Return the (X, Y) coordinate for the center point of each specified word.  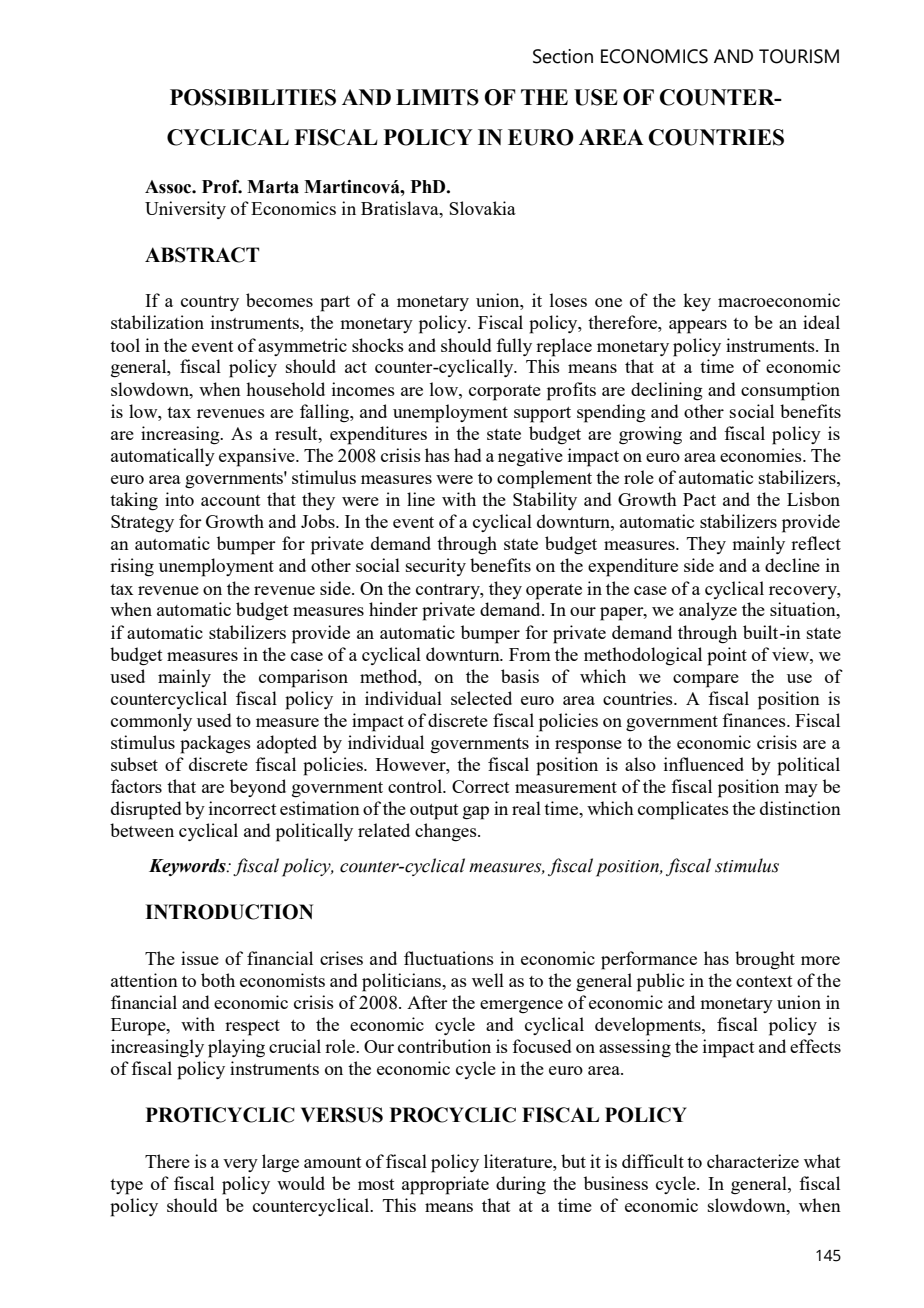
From (530, 654)
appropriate (445, 1185)
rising (132, 567)
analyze (708, 611)
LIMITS (437, 97)
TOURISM (799, 56)
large (280, 1163)
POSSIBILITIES (253, 97)
